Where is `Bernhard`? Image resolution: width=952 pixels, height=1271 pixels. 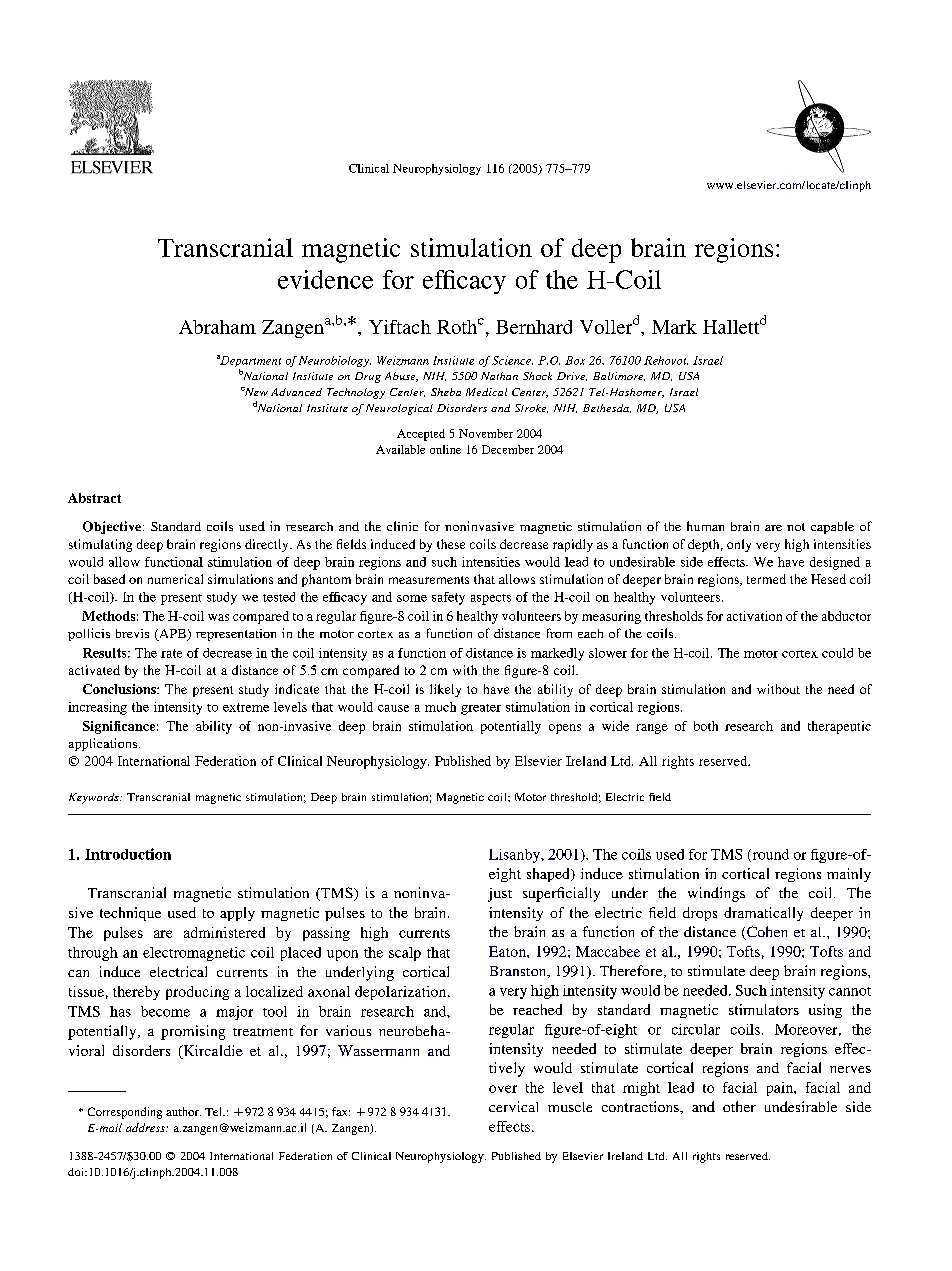
Bernhard is located at coordinates (534, 327).
